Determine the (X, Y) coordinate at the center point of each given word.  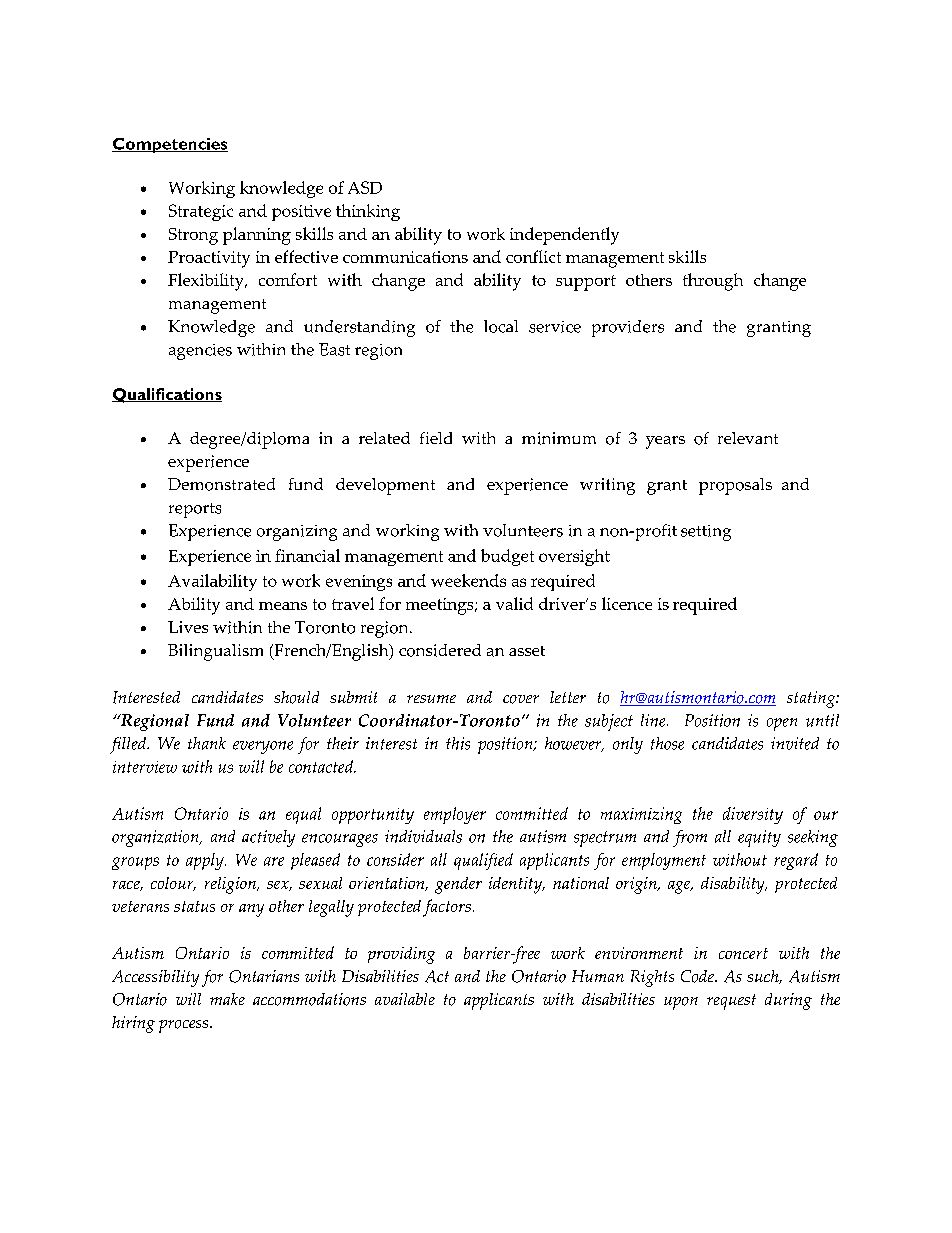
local (501, 326)
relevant (748, 438)
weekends (468, 580)
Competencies (170, 145)
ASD (365, 187)
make (227, 999)
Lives (188, 627)
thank (207, 743)
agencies (200, 352)
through (713, 282)
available (405, 999)
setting (706, 533)
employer (455, 815)
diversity (753, 815)
